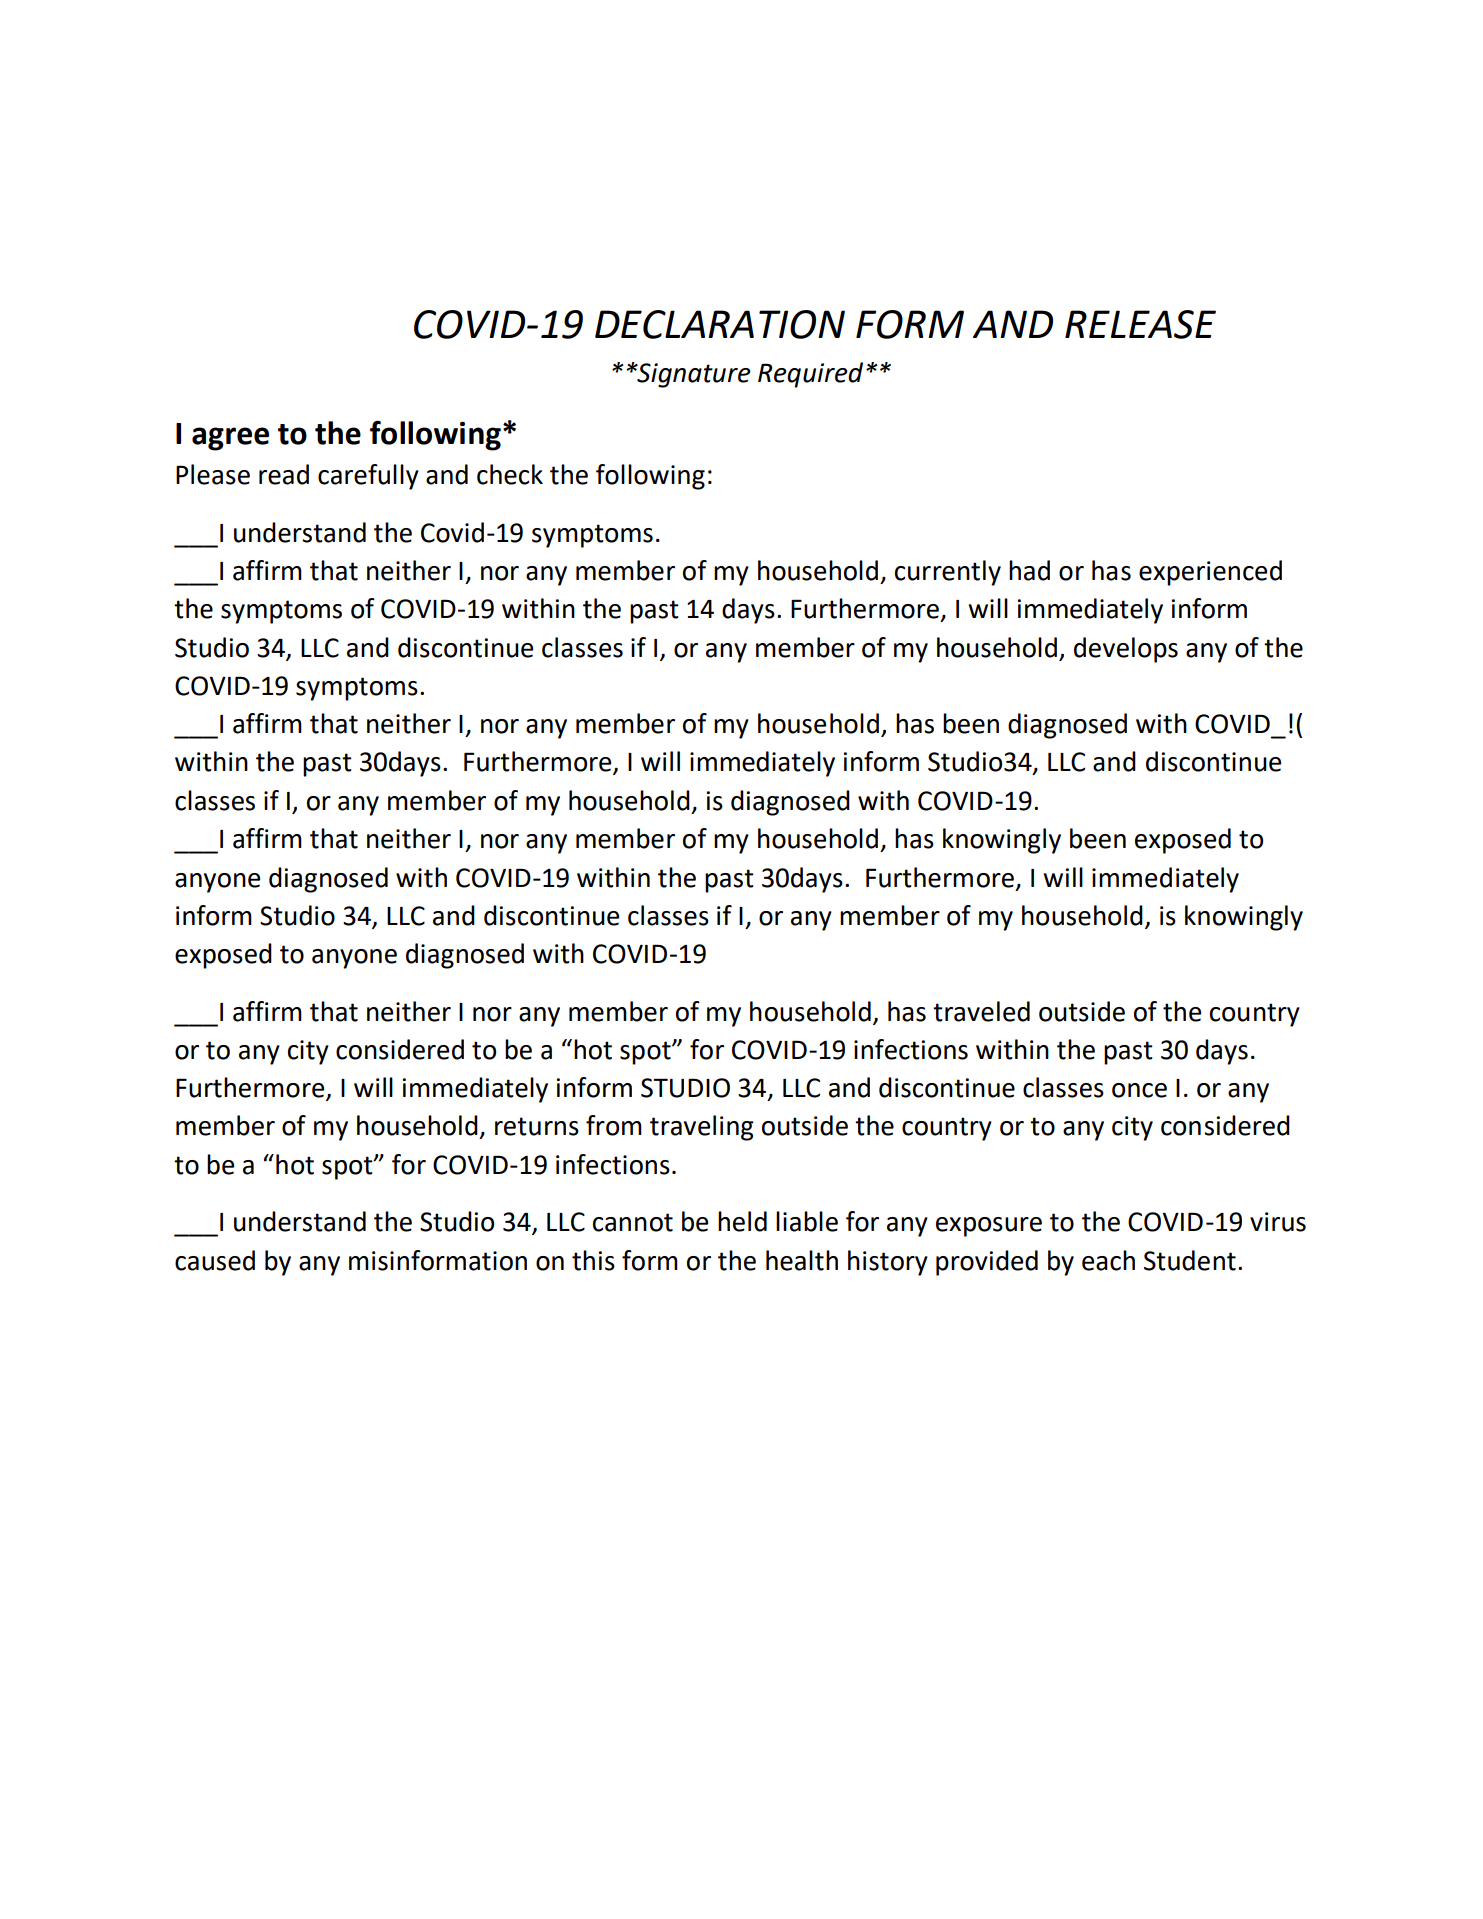  I want to click on held, so click(742, 1221).
